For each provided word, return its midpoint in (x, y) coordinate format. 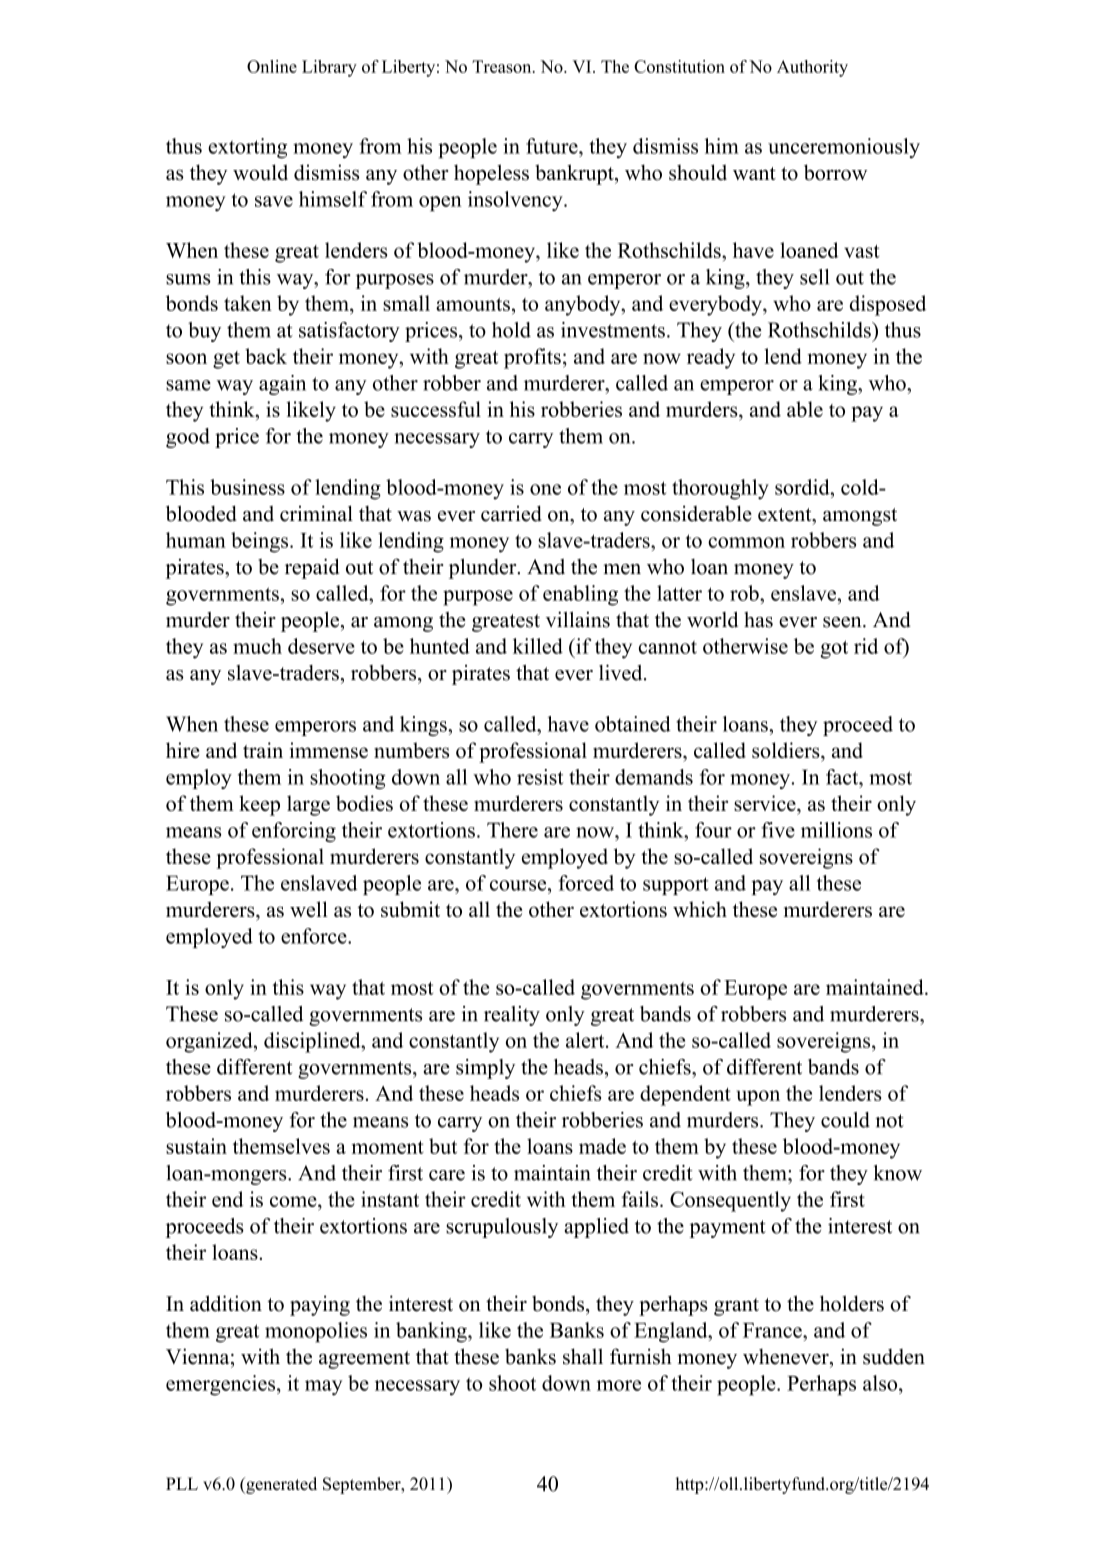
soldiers (787, 750)
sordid (803, 487)
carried (511, 513)
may (323, 1388)
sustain (196, 1146)
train (263, 750)
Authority (812, 68)
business (247, 487)
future (553, 146)
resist (540, 777)
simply (485, 1069)
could (845, 1120)
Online (272, 66)
